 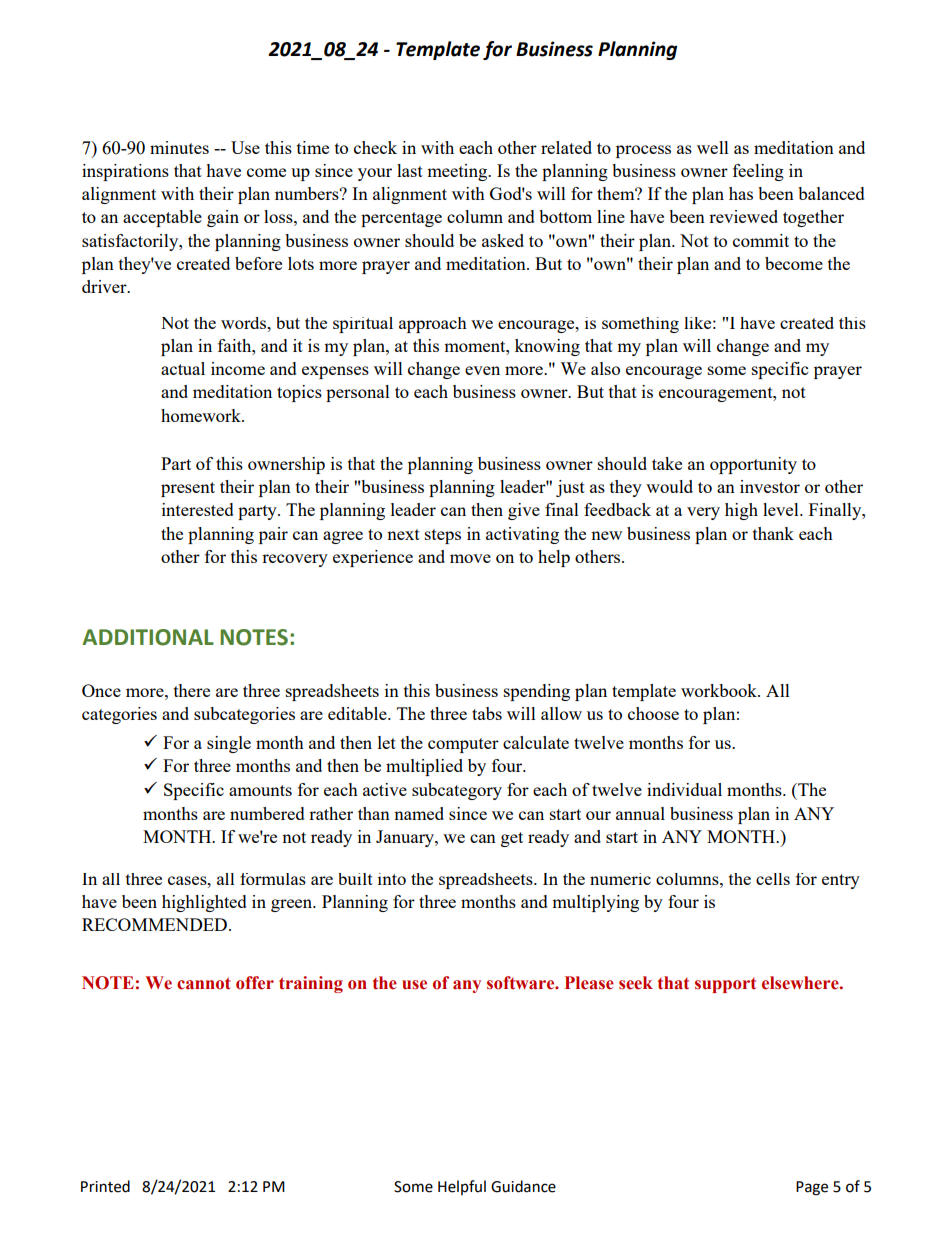 I want to click on there, so click(x=192, y=690).
